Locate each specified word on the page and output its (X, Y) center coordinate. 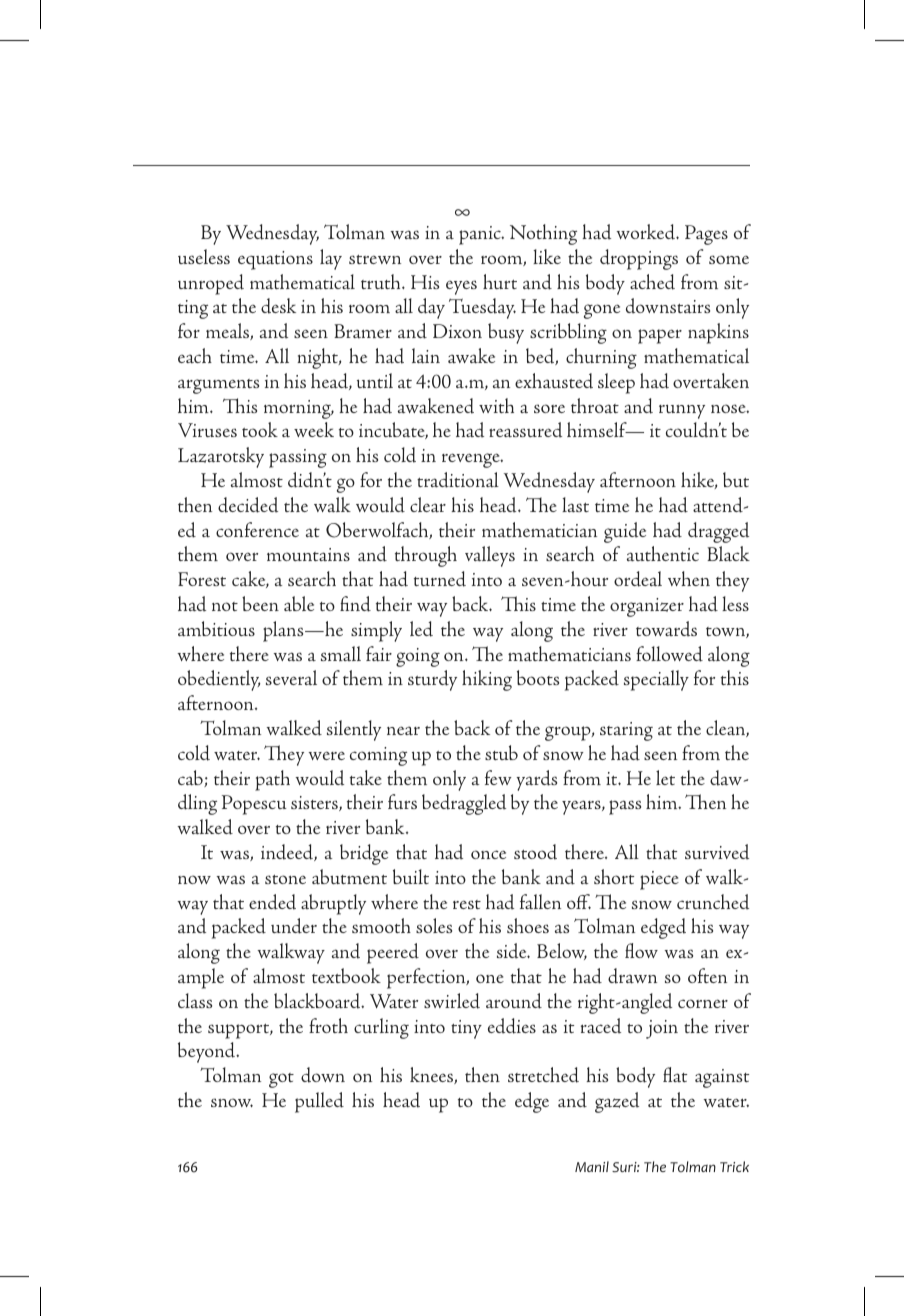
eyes (461, 287)
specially (656, 680)
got (281, 1080)
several (291, 677)
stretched (543, 1075)
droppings (639, 259)
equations (275, 260)
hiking (487, 680)
